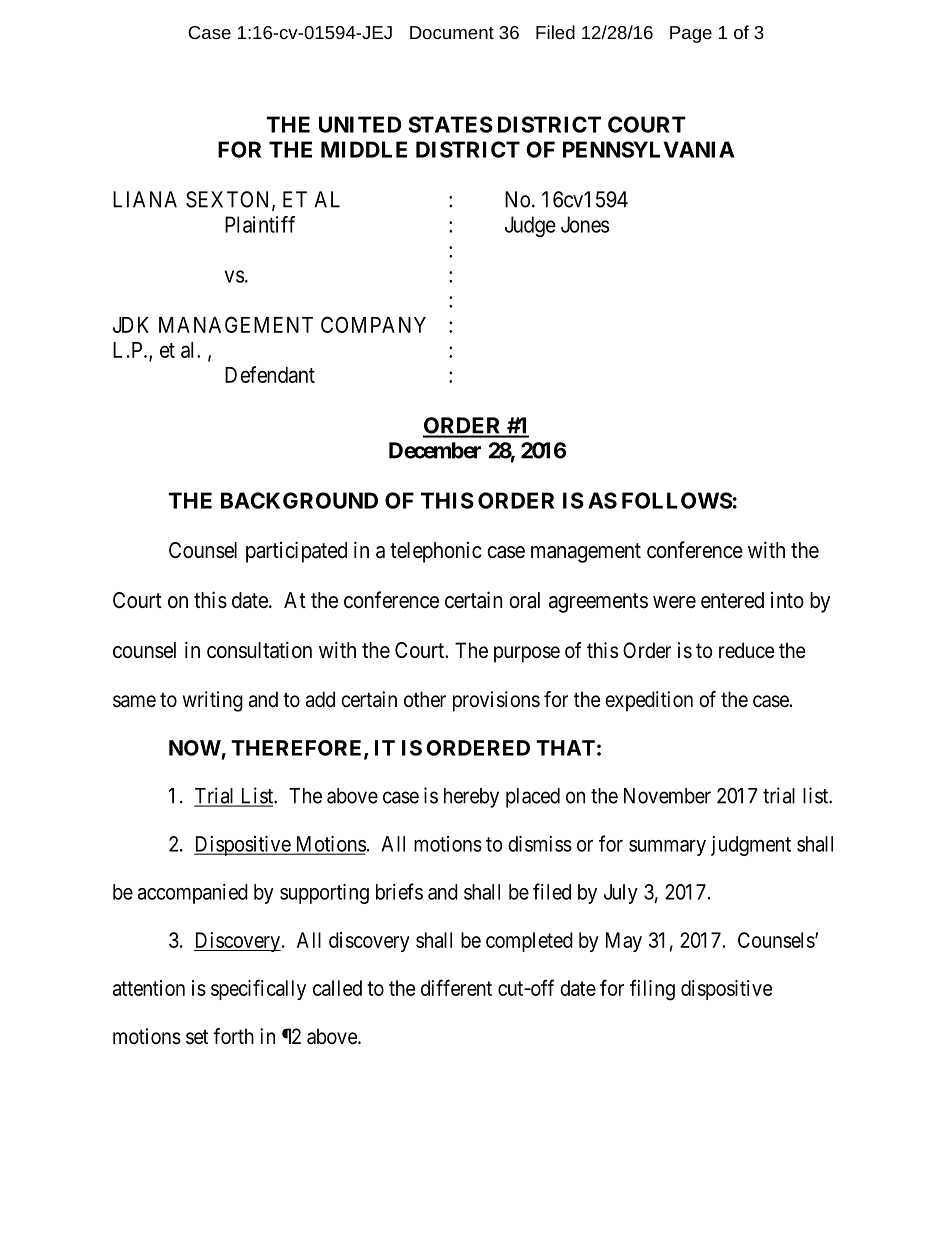 This page has width=952, height=1233. Describe the element at coordinates (452, 32) in the page. I see `Document` at that location.
